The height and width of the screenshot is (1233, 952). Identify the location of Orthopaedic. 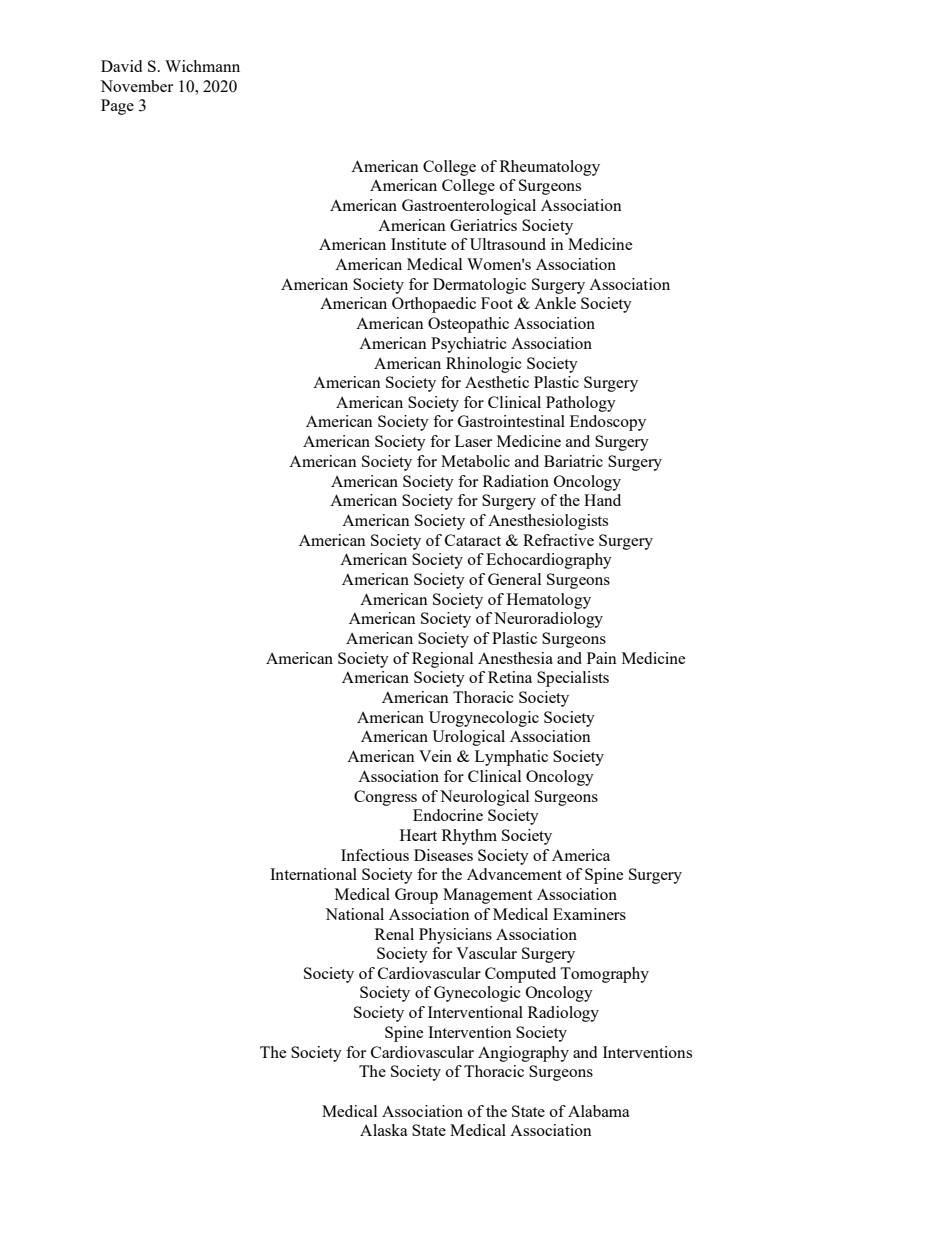
(434, 305).
